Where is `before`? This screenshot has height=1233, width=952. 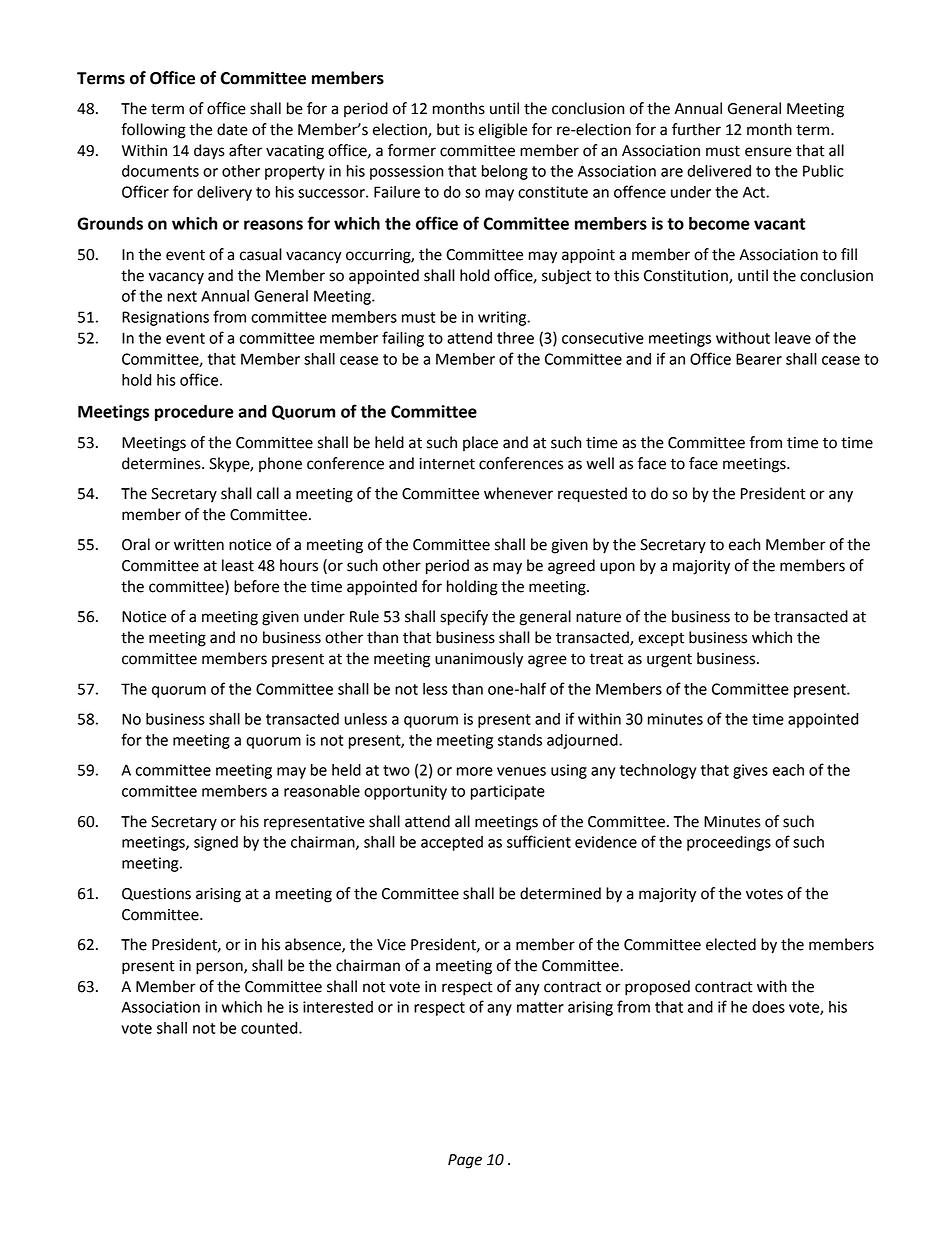
before is located at coordinates (256, 586).
